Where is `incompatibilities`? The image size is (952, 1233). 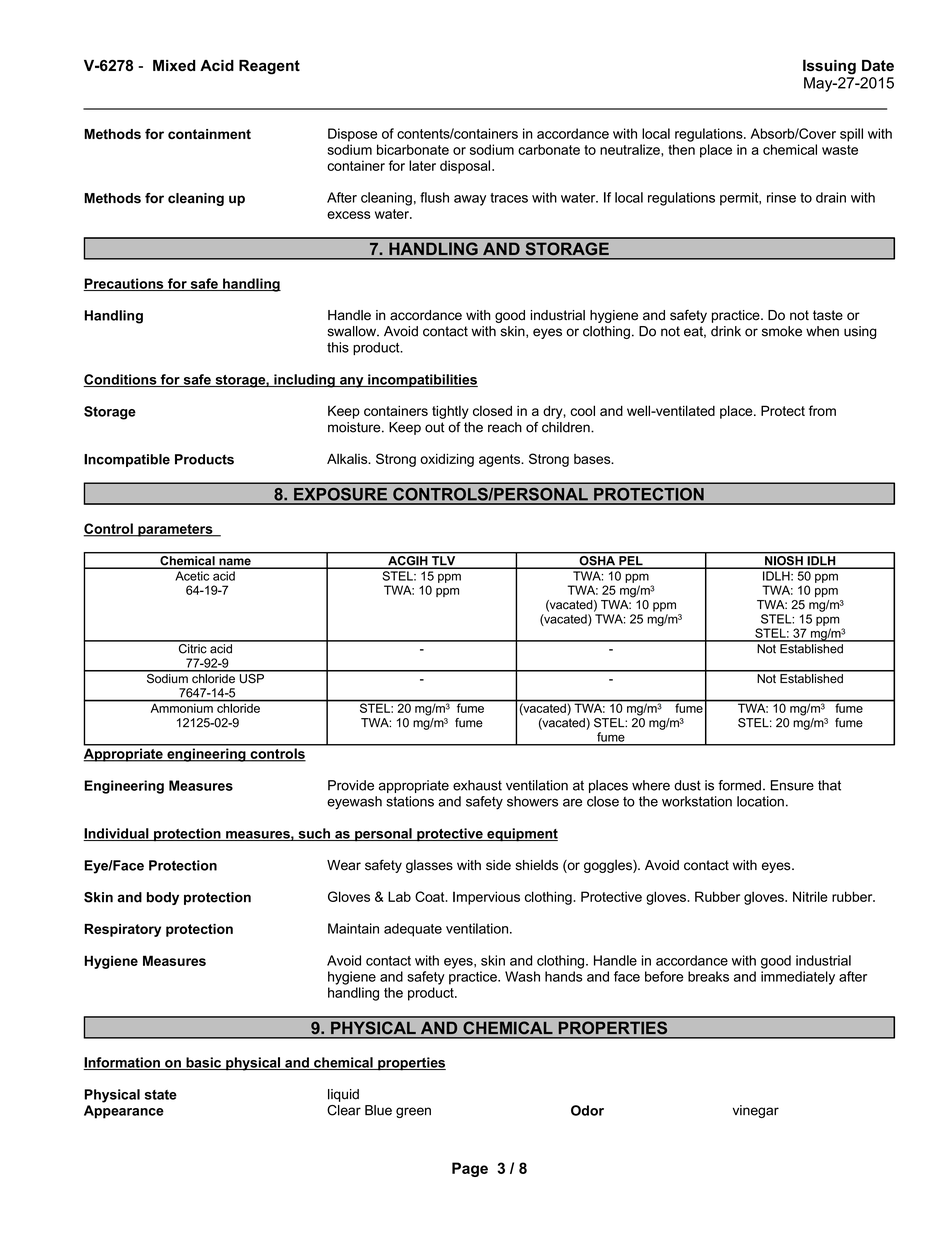
incompatibilities is located at coordinates (422, 381).
